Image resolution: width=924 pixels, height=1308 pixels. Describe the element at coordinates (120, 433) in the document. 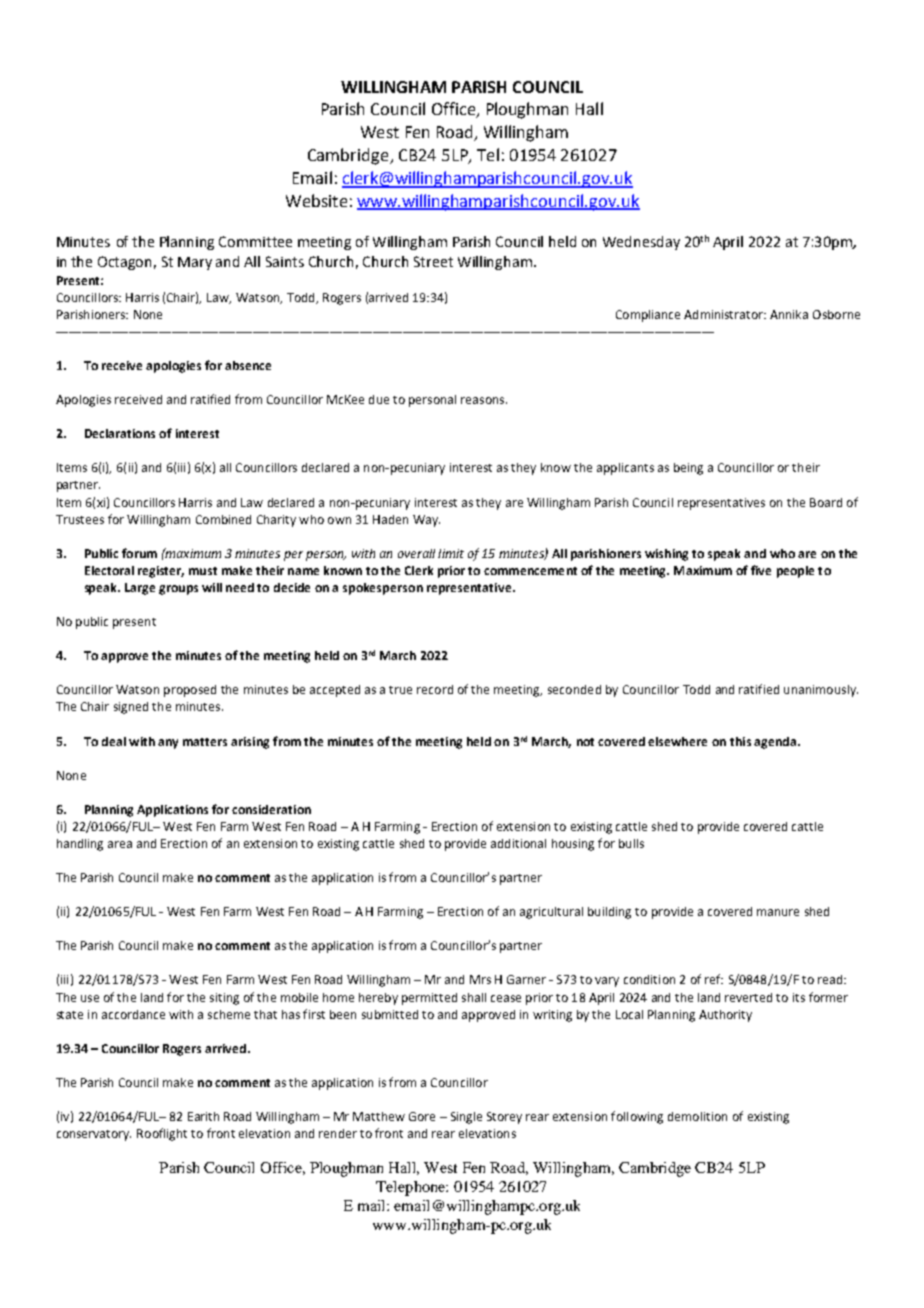

I see `Declarations` at that location.
